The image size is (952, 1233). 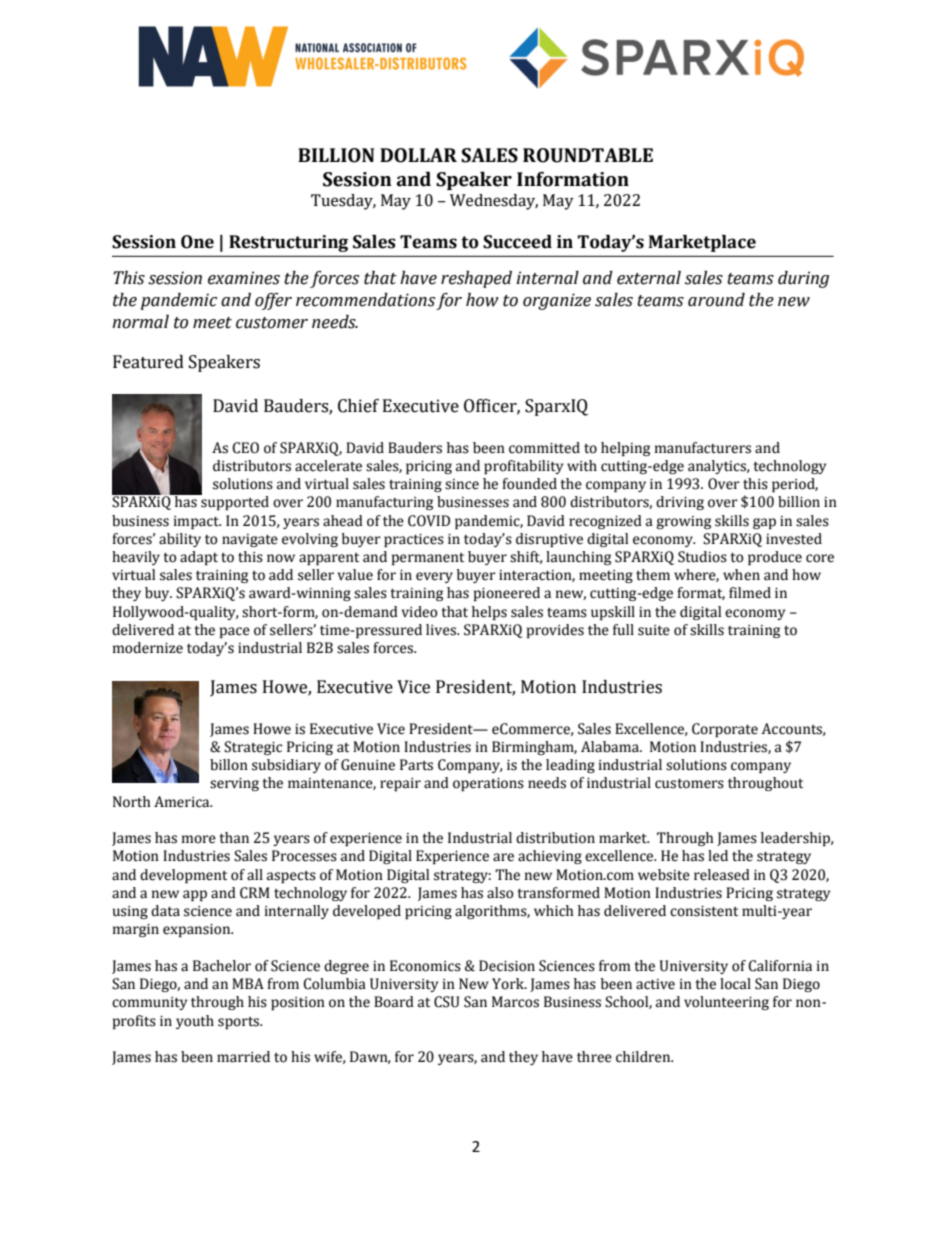 What do you see at coordinates (235, 632) in the screenshot?
I see `pace` at bounding box center [235, 632].
